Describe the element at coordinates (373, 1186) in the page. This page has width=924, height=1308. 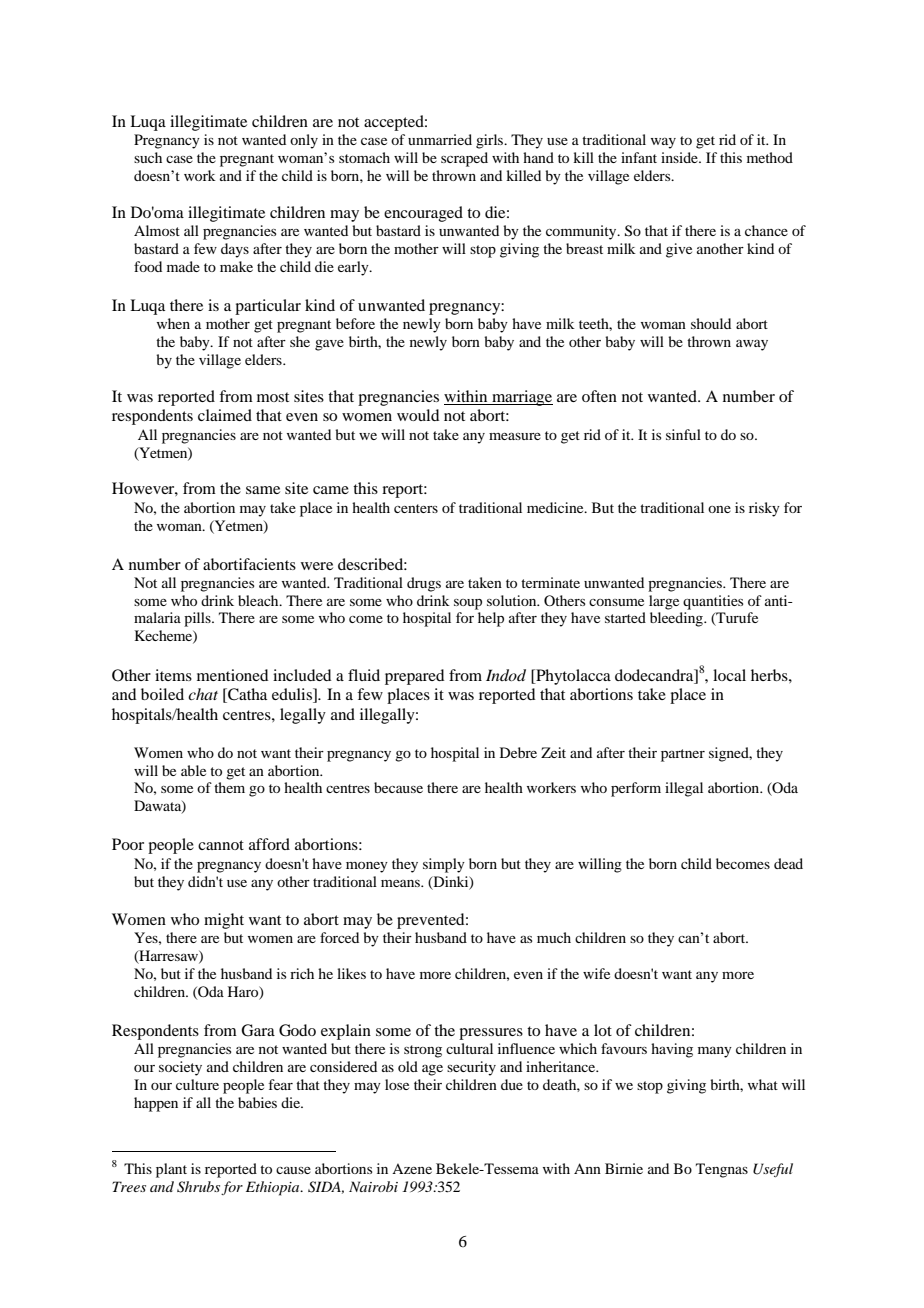
I see `Nairobi` at that location.
